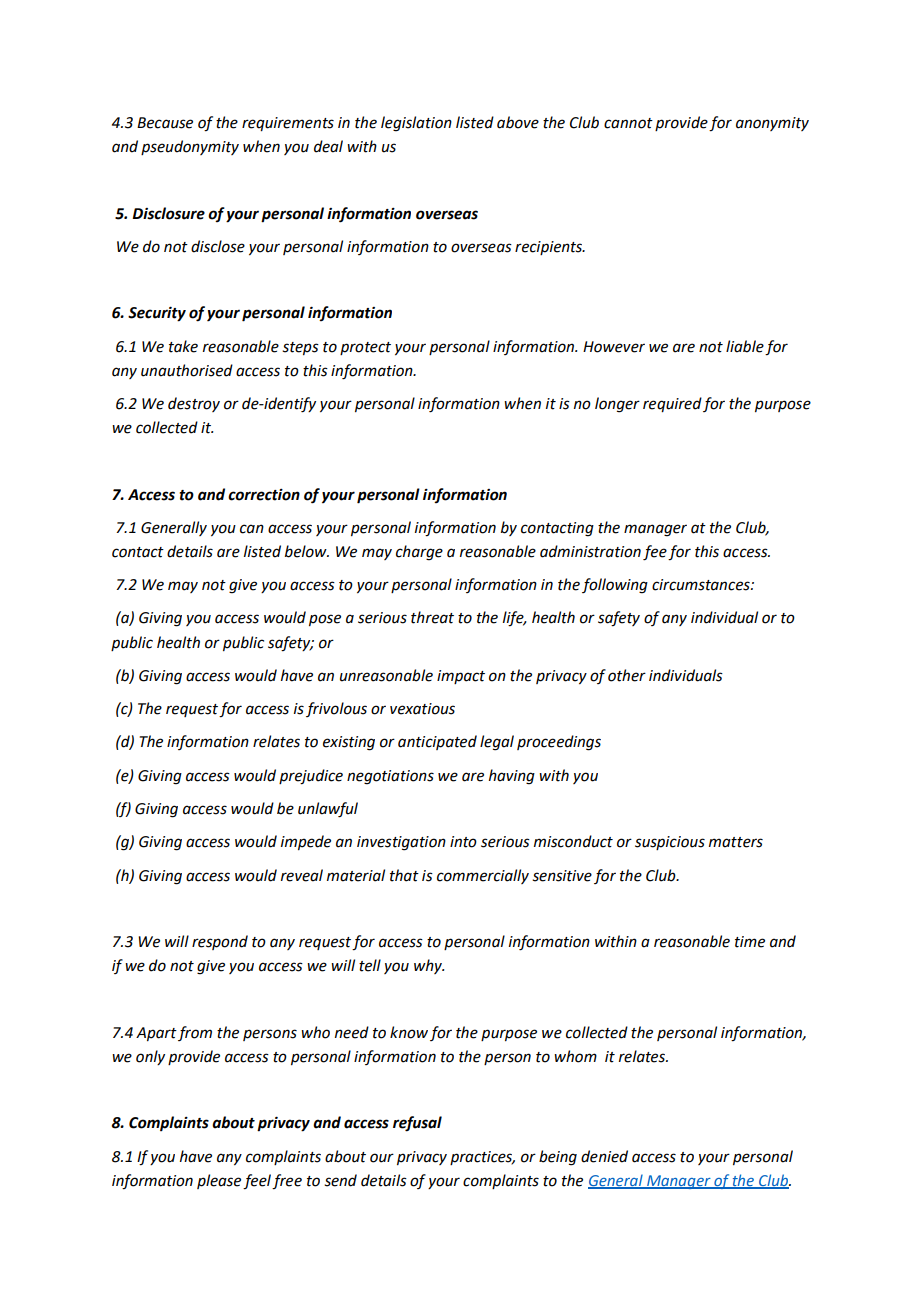  I want to click on cannot, so click(628, 123).
